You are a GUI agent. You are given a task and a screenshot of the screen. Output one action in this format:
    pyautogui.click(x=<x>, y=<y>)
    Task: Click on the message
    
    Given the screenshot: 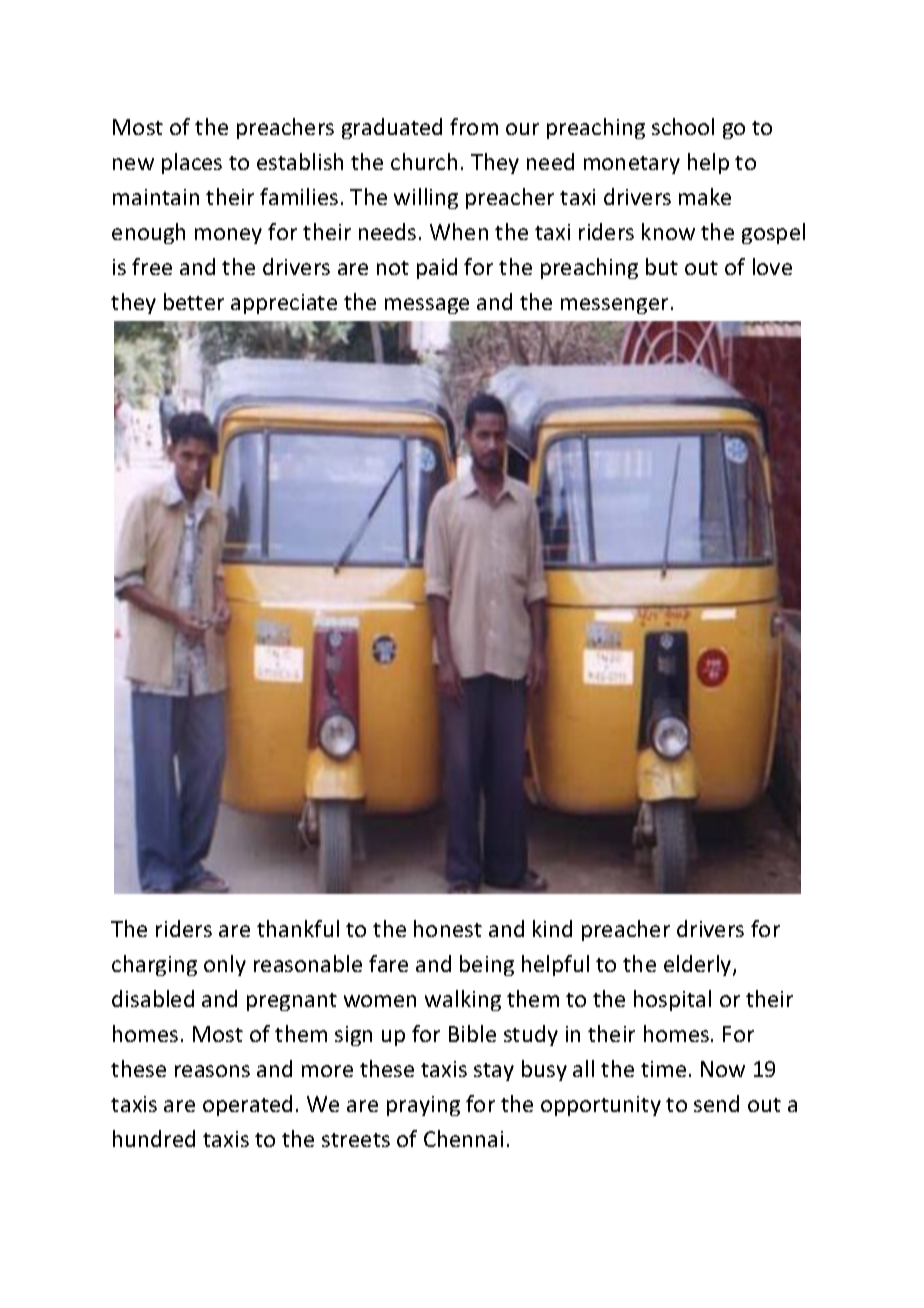 What is the action you would take?
    pyautogui.click(x=427, y=306)
